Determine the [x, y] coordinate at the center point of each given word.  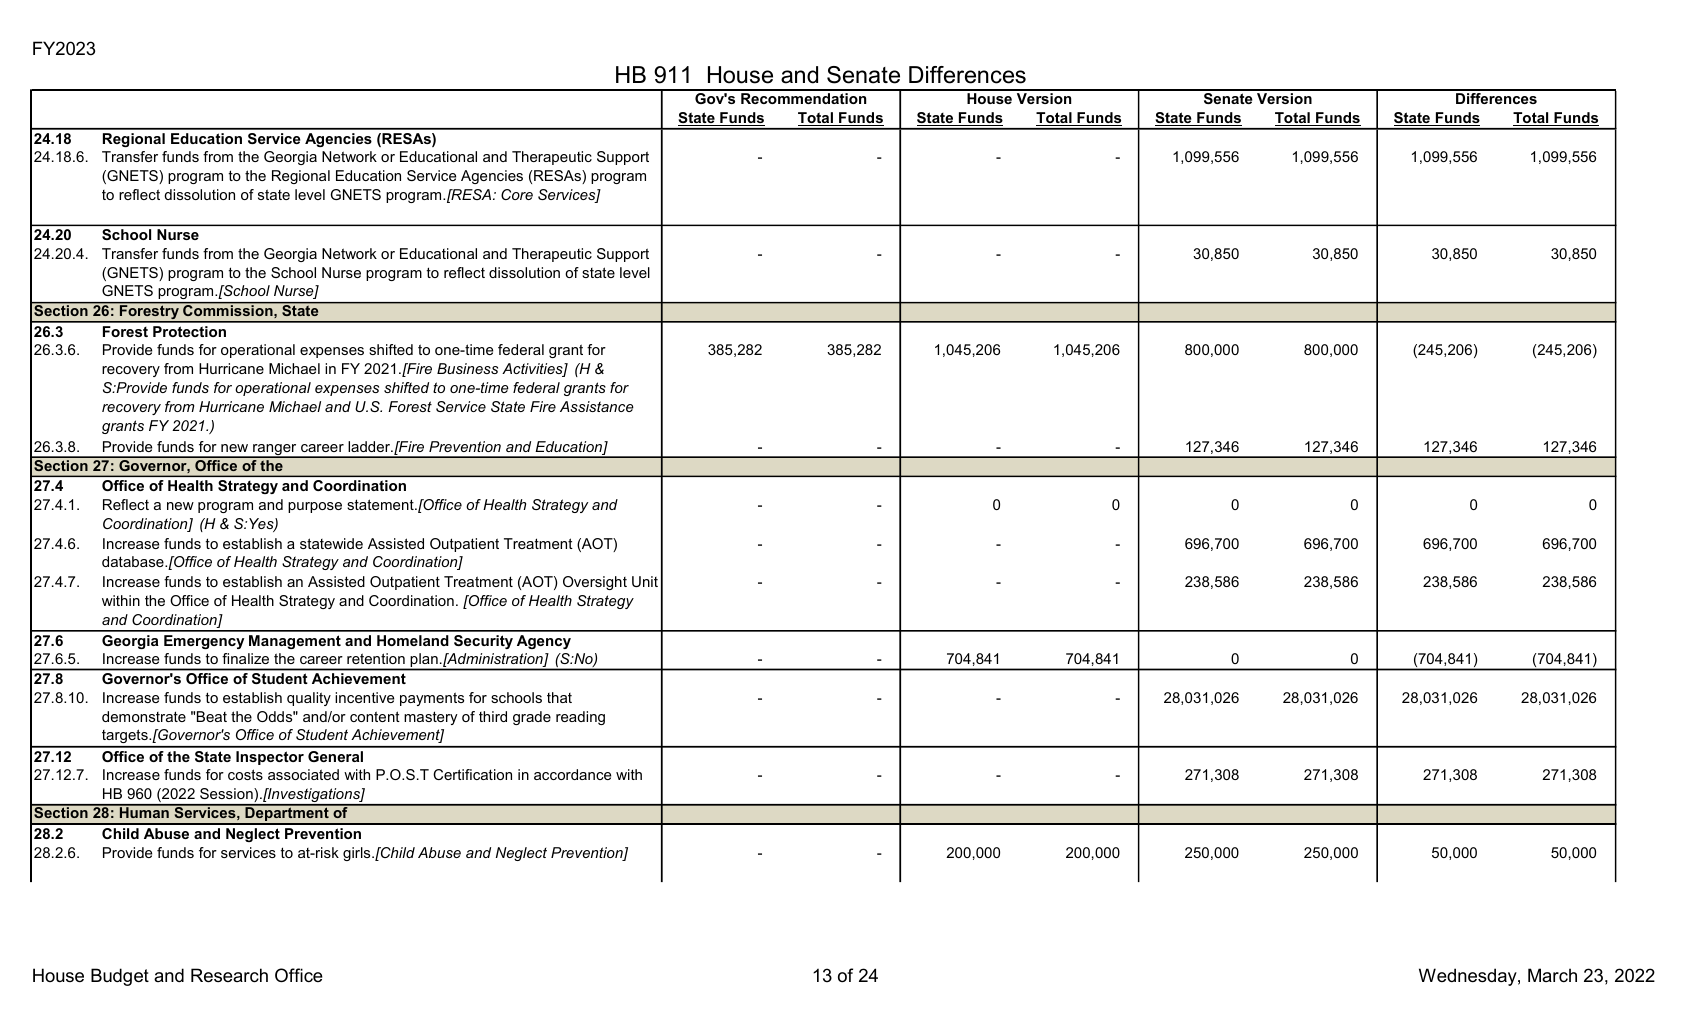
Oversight [595, 583]
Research [229, 975]
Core [517, 194]
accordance [572, 774]
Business [467, 368]
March [1552, 975]
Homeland [413, 640]
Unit [645, 581]
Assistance [597, 406]
